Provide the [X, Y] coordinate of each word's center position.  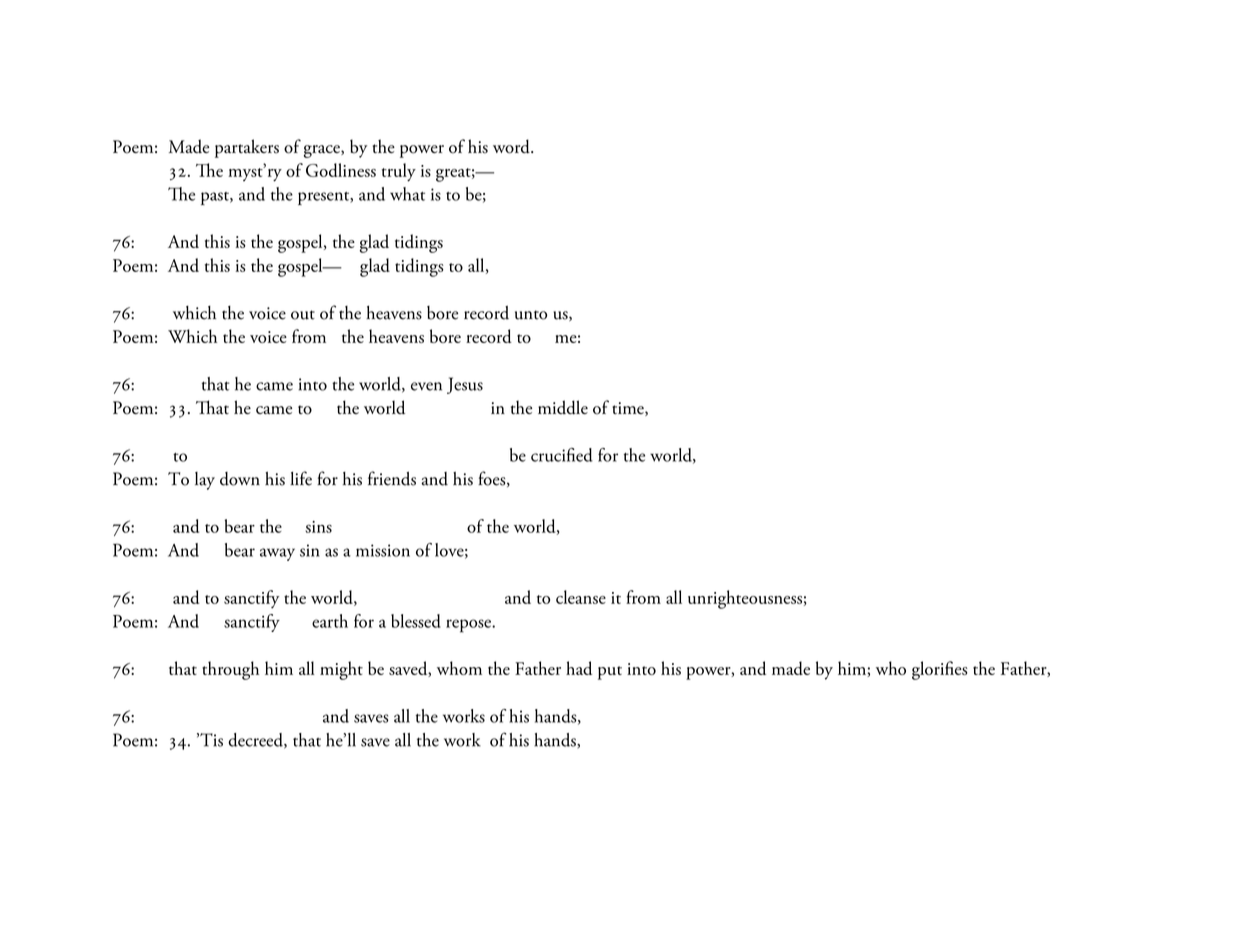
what [407, 194]
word [512, 146]
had [579, 668]
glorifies [939, 670]
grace [323, 151]
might [341, 670]
